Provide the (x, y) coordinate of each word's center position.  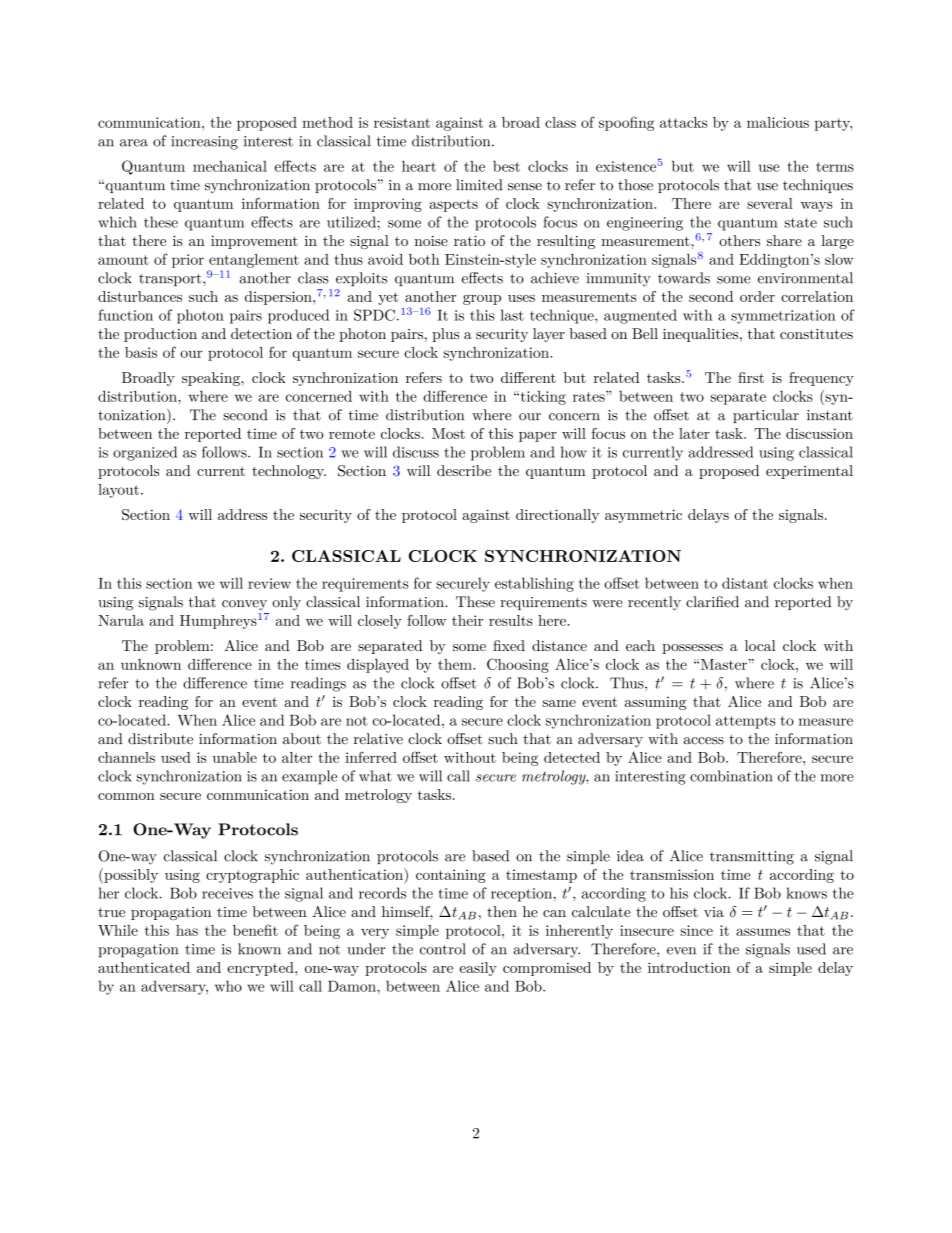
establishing (534, 584)
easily (478, 969)
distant (745, 583)
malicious (778, 122)
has (187, 930)
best (506, 166)
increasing (204, 143)
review (269, 583)
